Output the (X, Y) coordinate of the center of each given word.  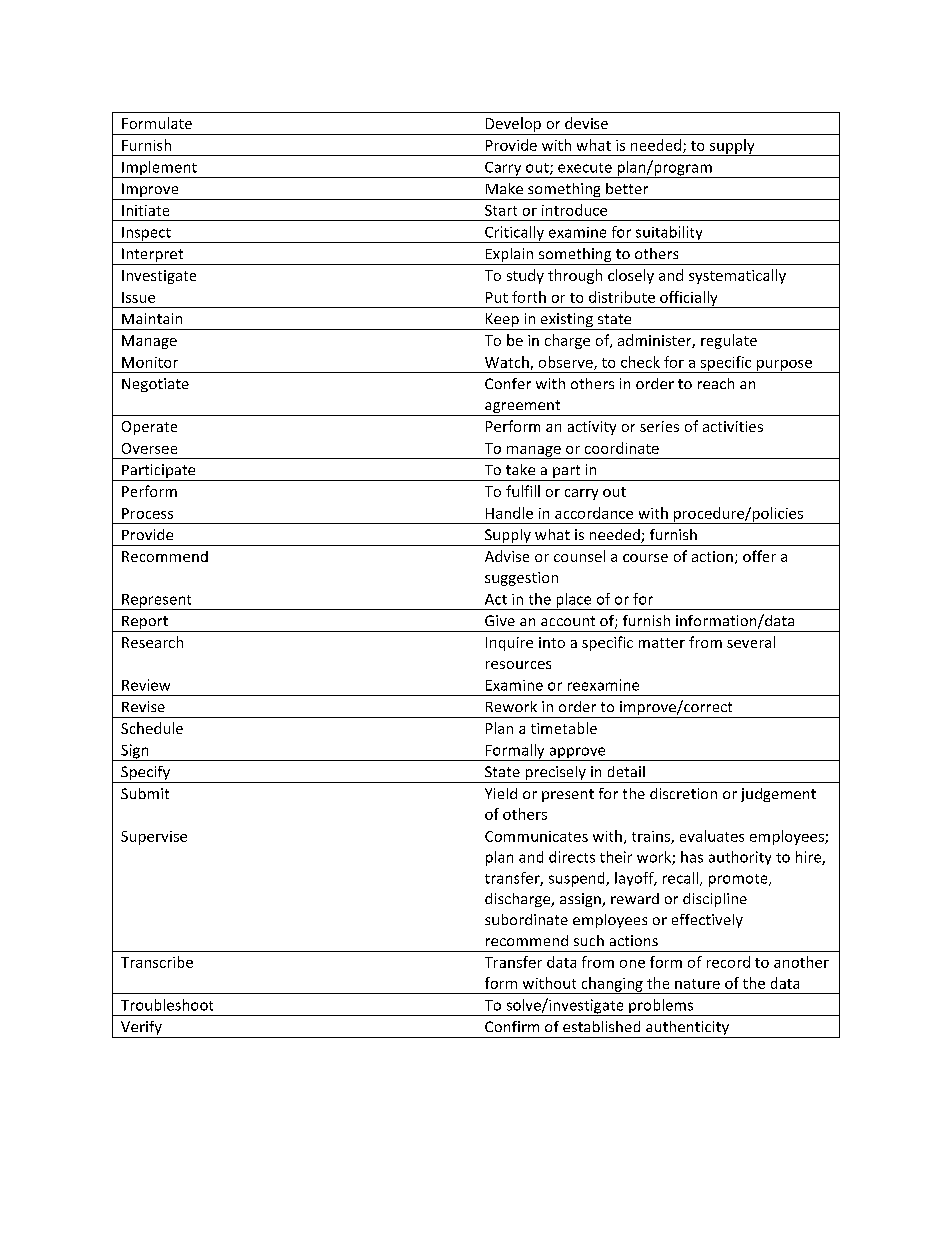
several (751, 642)
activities (733, 426)
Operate (149, 428)
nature (697, 984)
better (627, 188)
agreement (523, 408)
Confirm (512, 1026)
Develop (513, 126)
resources (518, 665)
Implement (159, 169)
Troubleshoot (167, 1005)
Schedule (152, 728)
